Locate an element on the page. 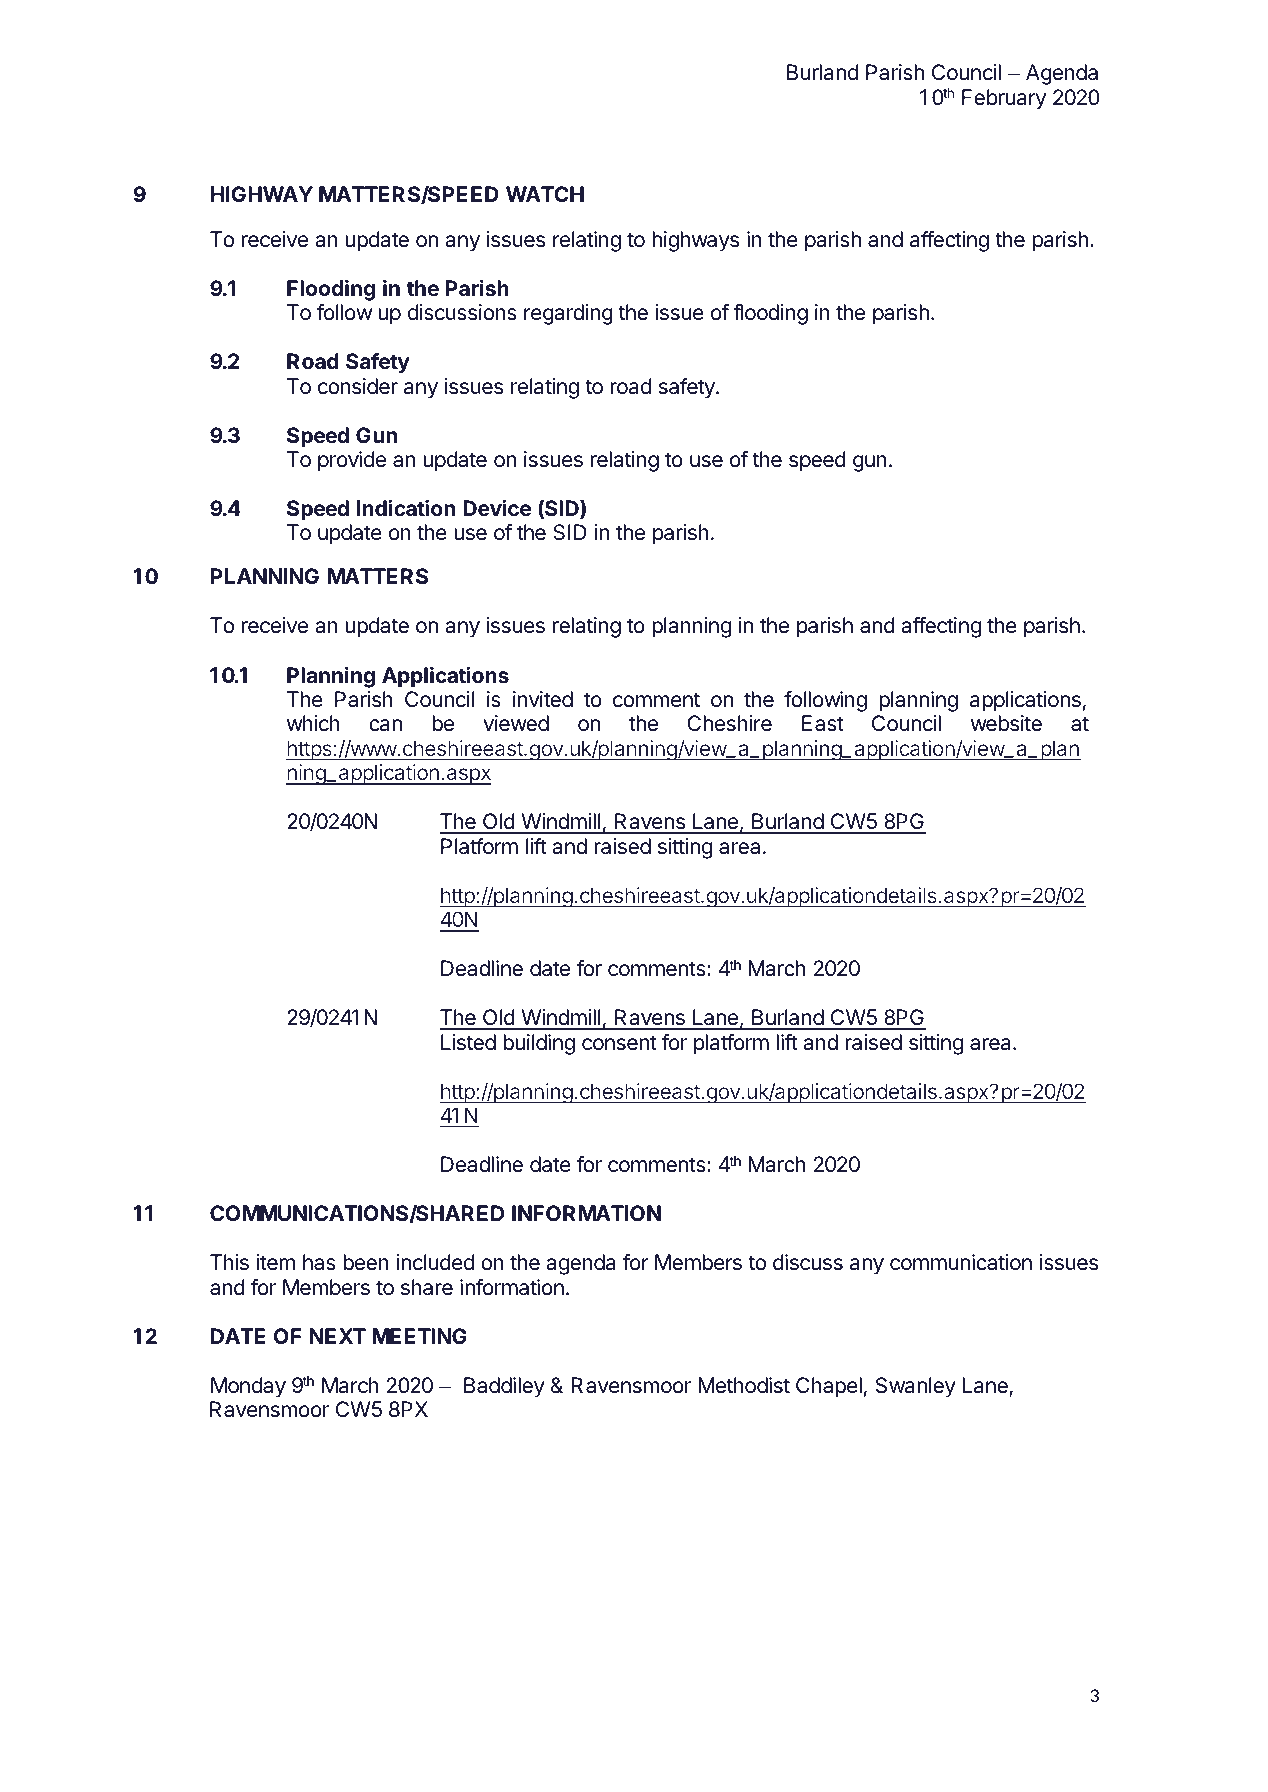 The height and width of the page is (1792, 1268). included is located at coordinates (435, 1262).
